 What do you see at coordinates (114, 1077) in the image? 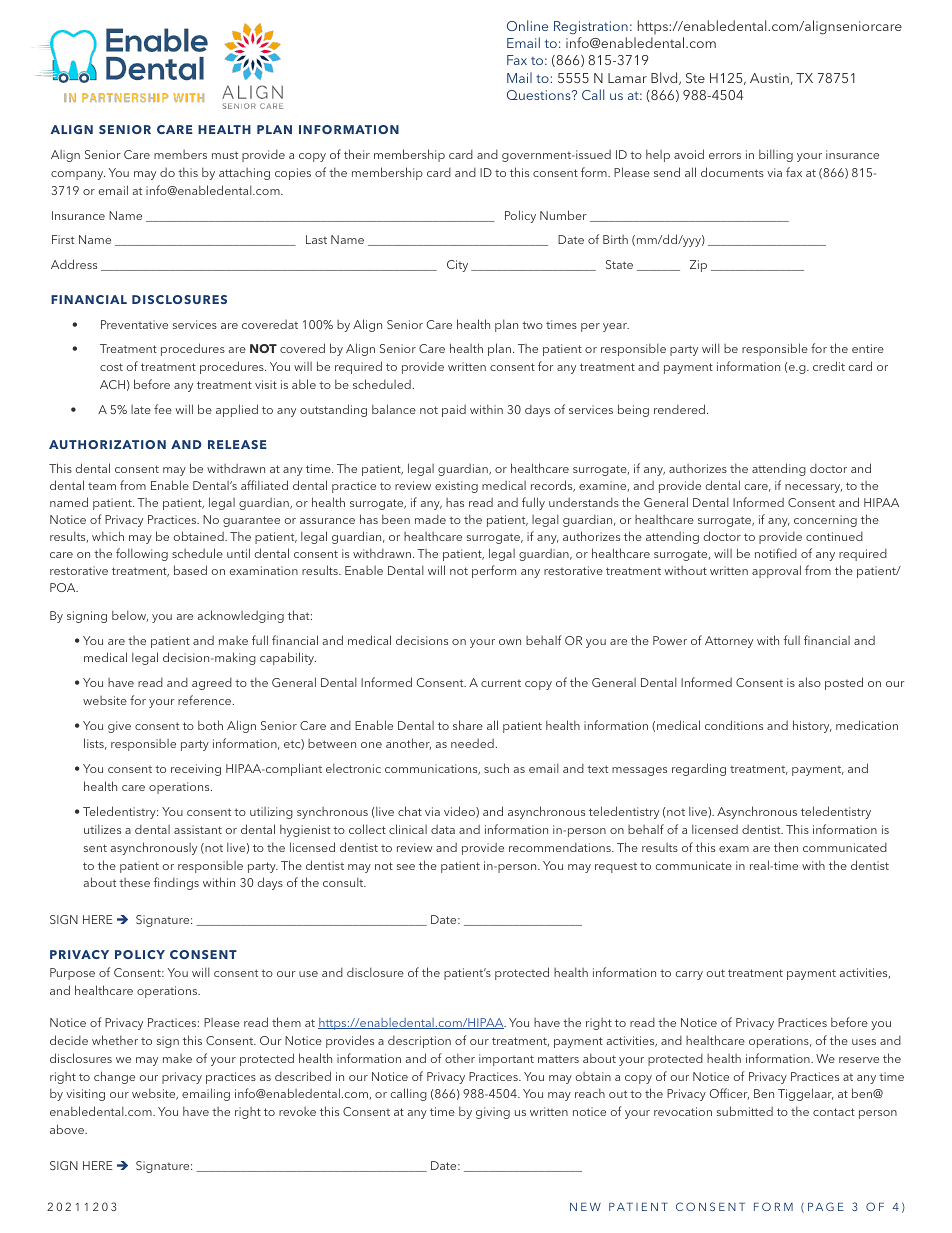
I see `change` at bounding box center [114, 1077].
